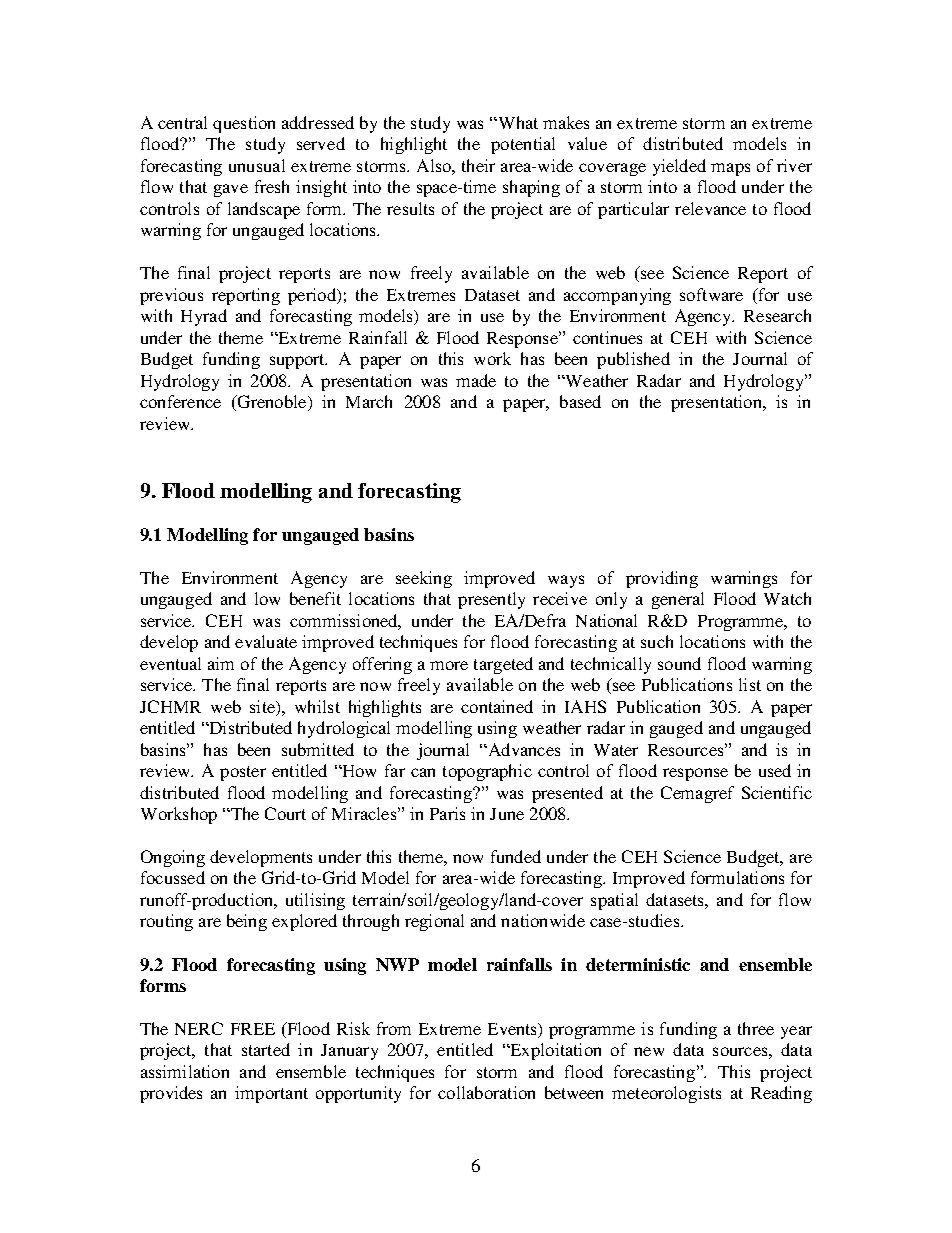 This page has width=952, height=1233. What do you see at coordinates (257, 165) in the page?
I see `unusual` at bounding box center [257, 165].
